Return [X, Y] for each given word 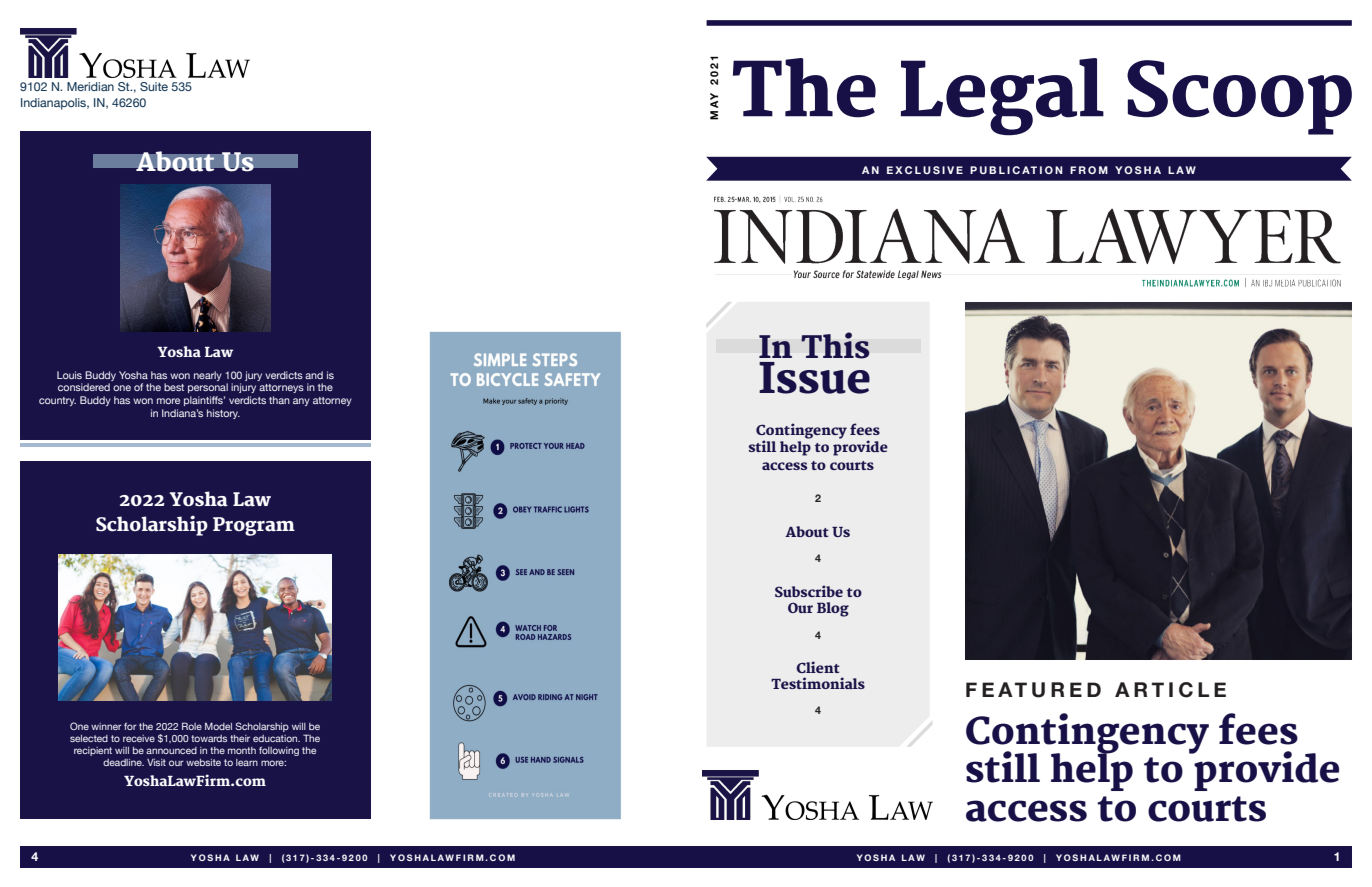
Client [818, 667]
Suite [154, 86]
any [301, 402]
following [279, 751]
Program [254, 526]
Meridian [90, 86]
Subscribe [809, 591]
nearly [208, 376]
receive [139, 738]
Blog [833, 609]
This [835, 345]
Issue [814, 378]
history [223, 414]
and [314, 375]
